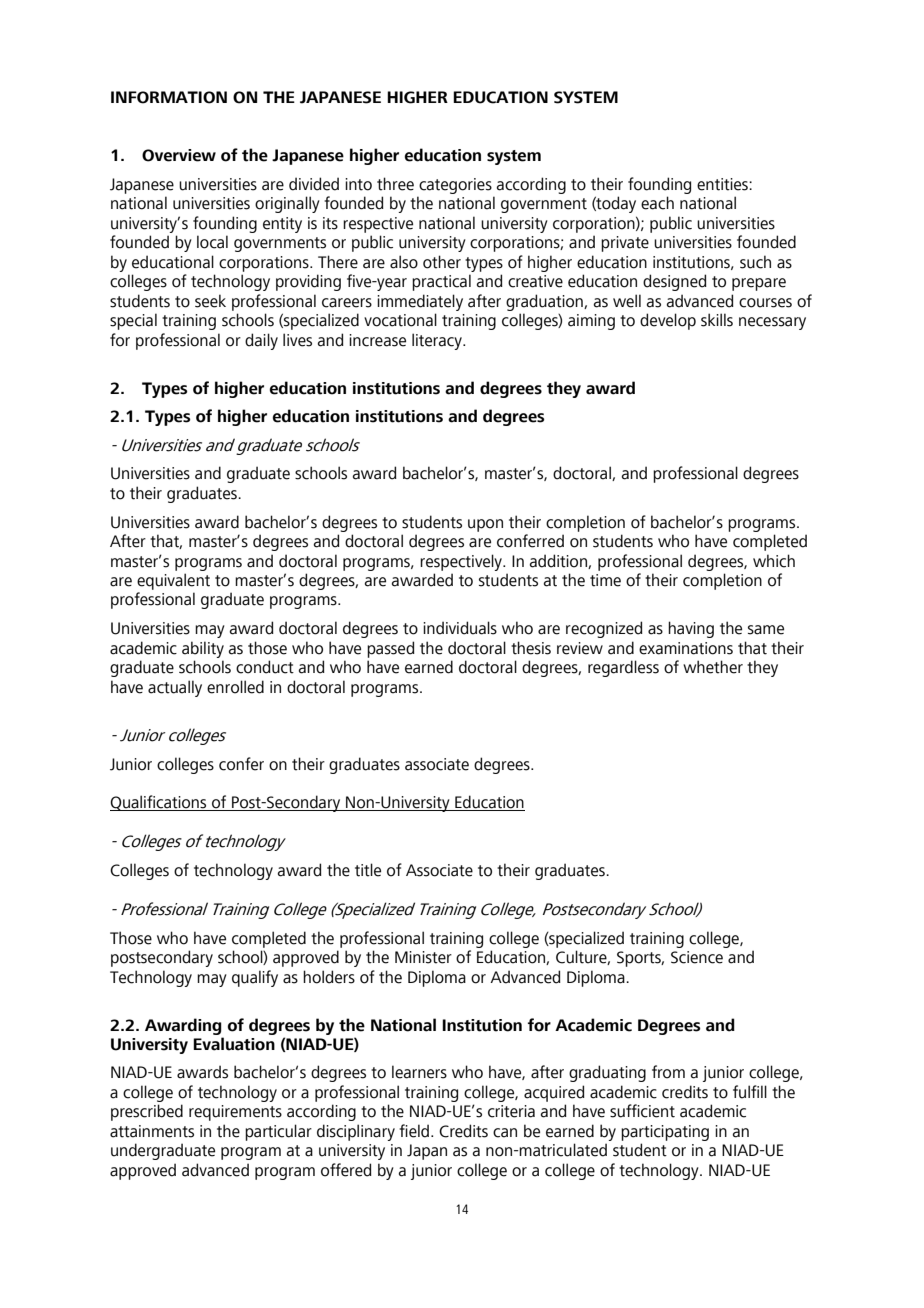 This screenshot has height=1308, width=924. I want to click on enrolled, so click(235, 687).
